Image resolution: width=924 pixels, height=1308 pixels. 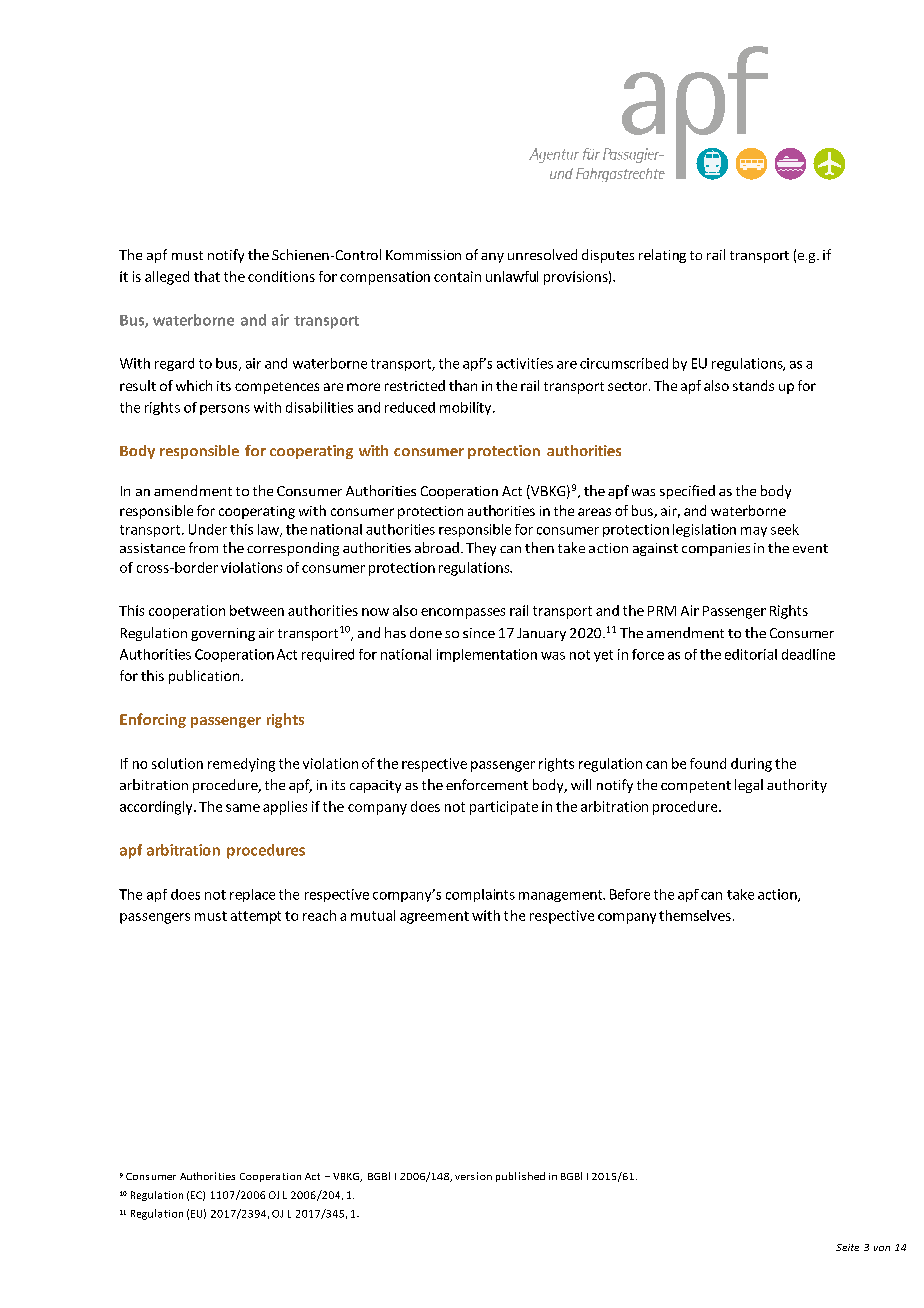 What do you see at coordinates (808, 654) in the document?
I see `deadline` at bounding box center [808, 654].
